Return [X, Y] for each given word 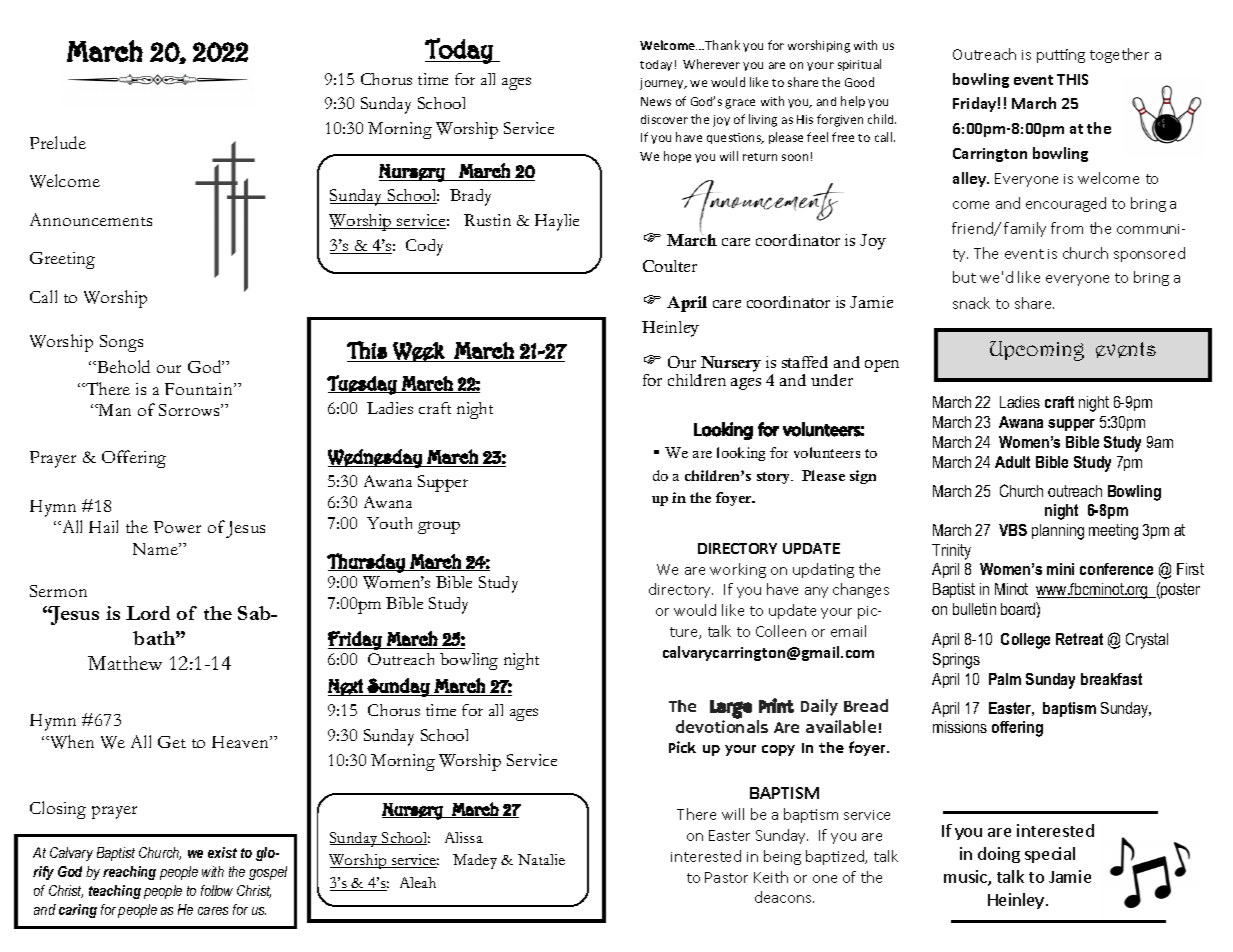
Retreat [1079, 639]
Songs [121, 343]
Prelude [58, 142]
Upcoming [1037, 351]
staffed [805, 362]
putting [1061, 56]
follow [217, 890]
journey [663, 84]
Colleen [781, 631]
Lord [148, 613]
